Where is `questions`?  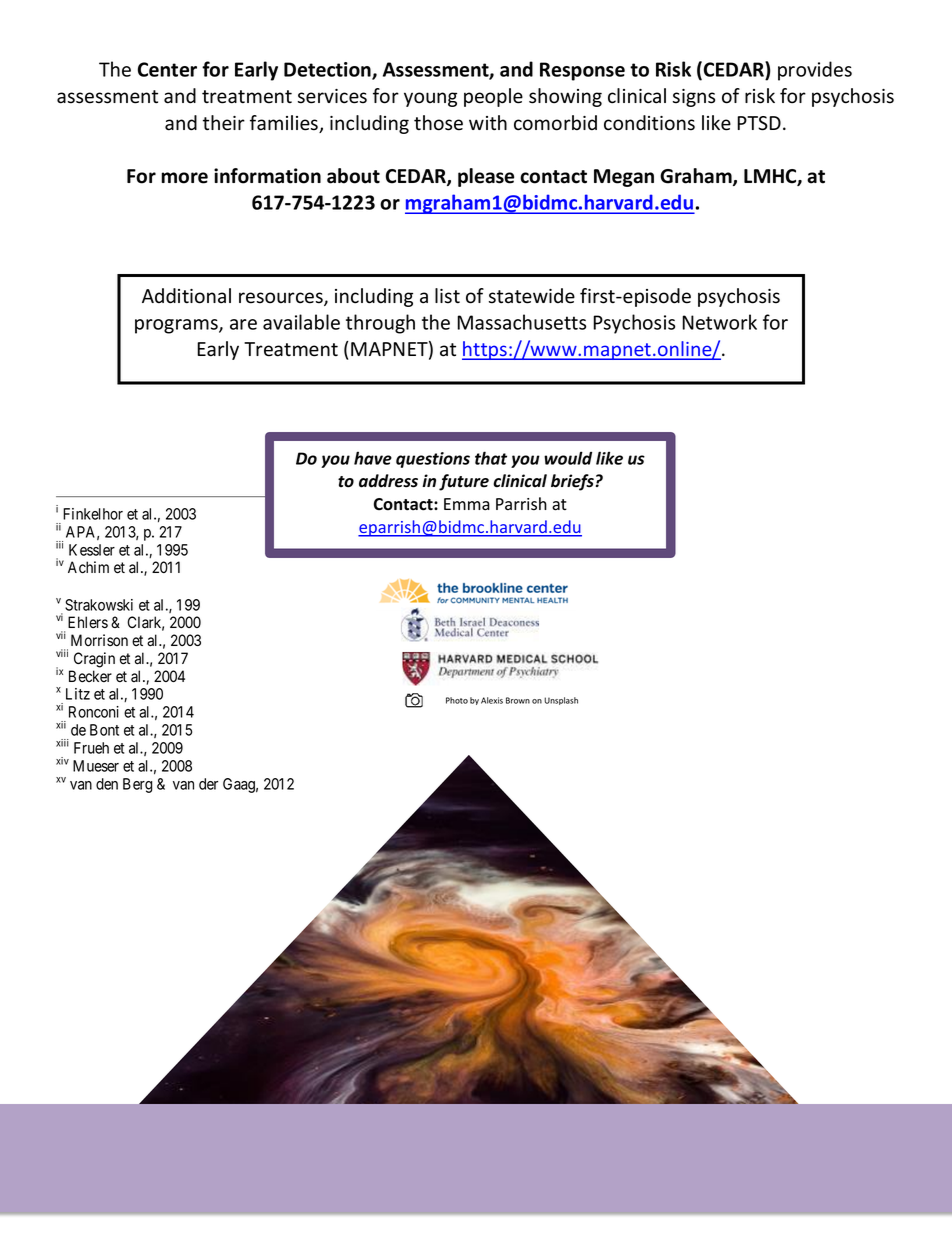 questions is located at coordinates (433, 460).
